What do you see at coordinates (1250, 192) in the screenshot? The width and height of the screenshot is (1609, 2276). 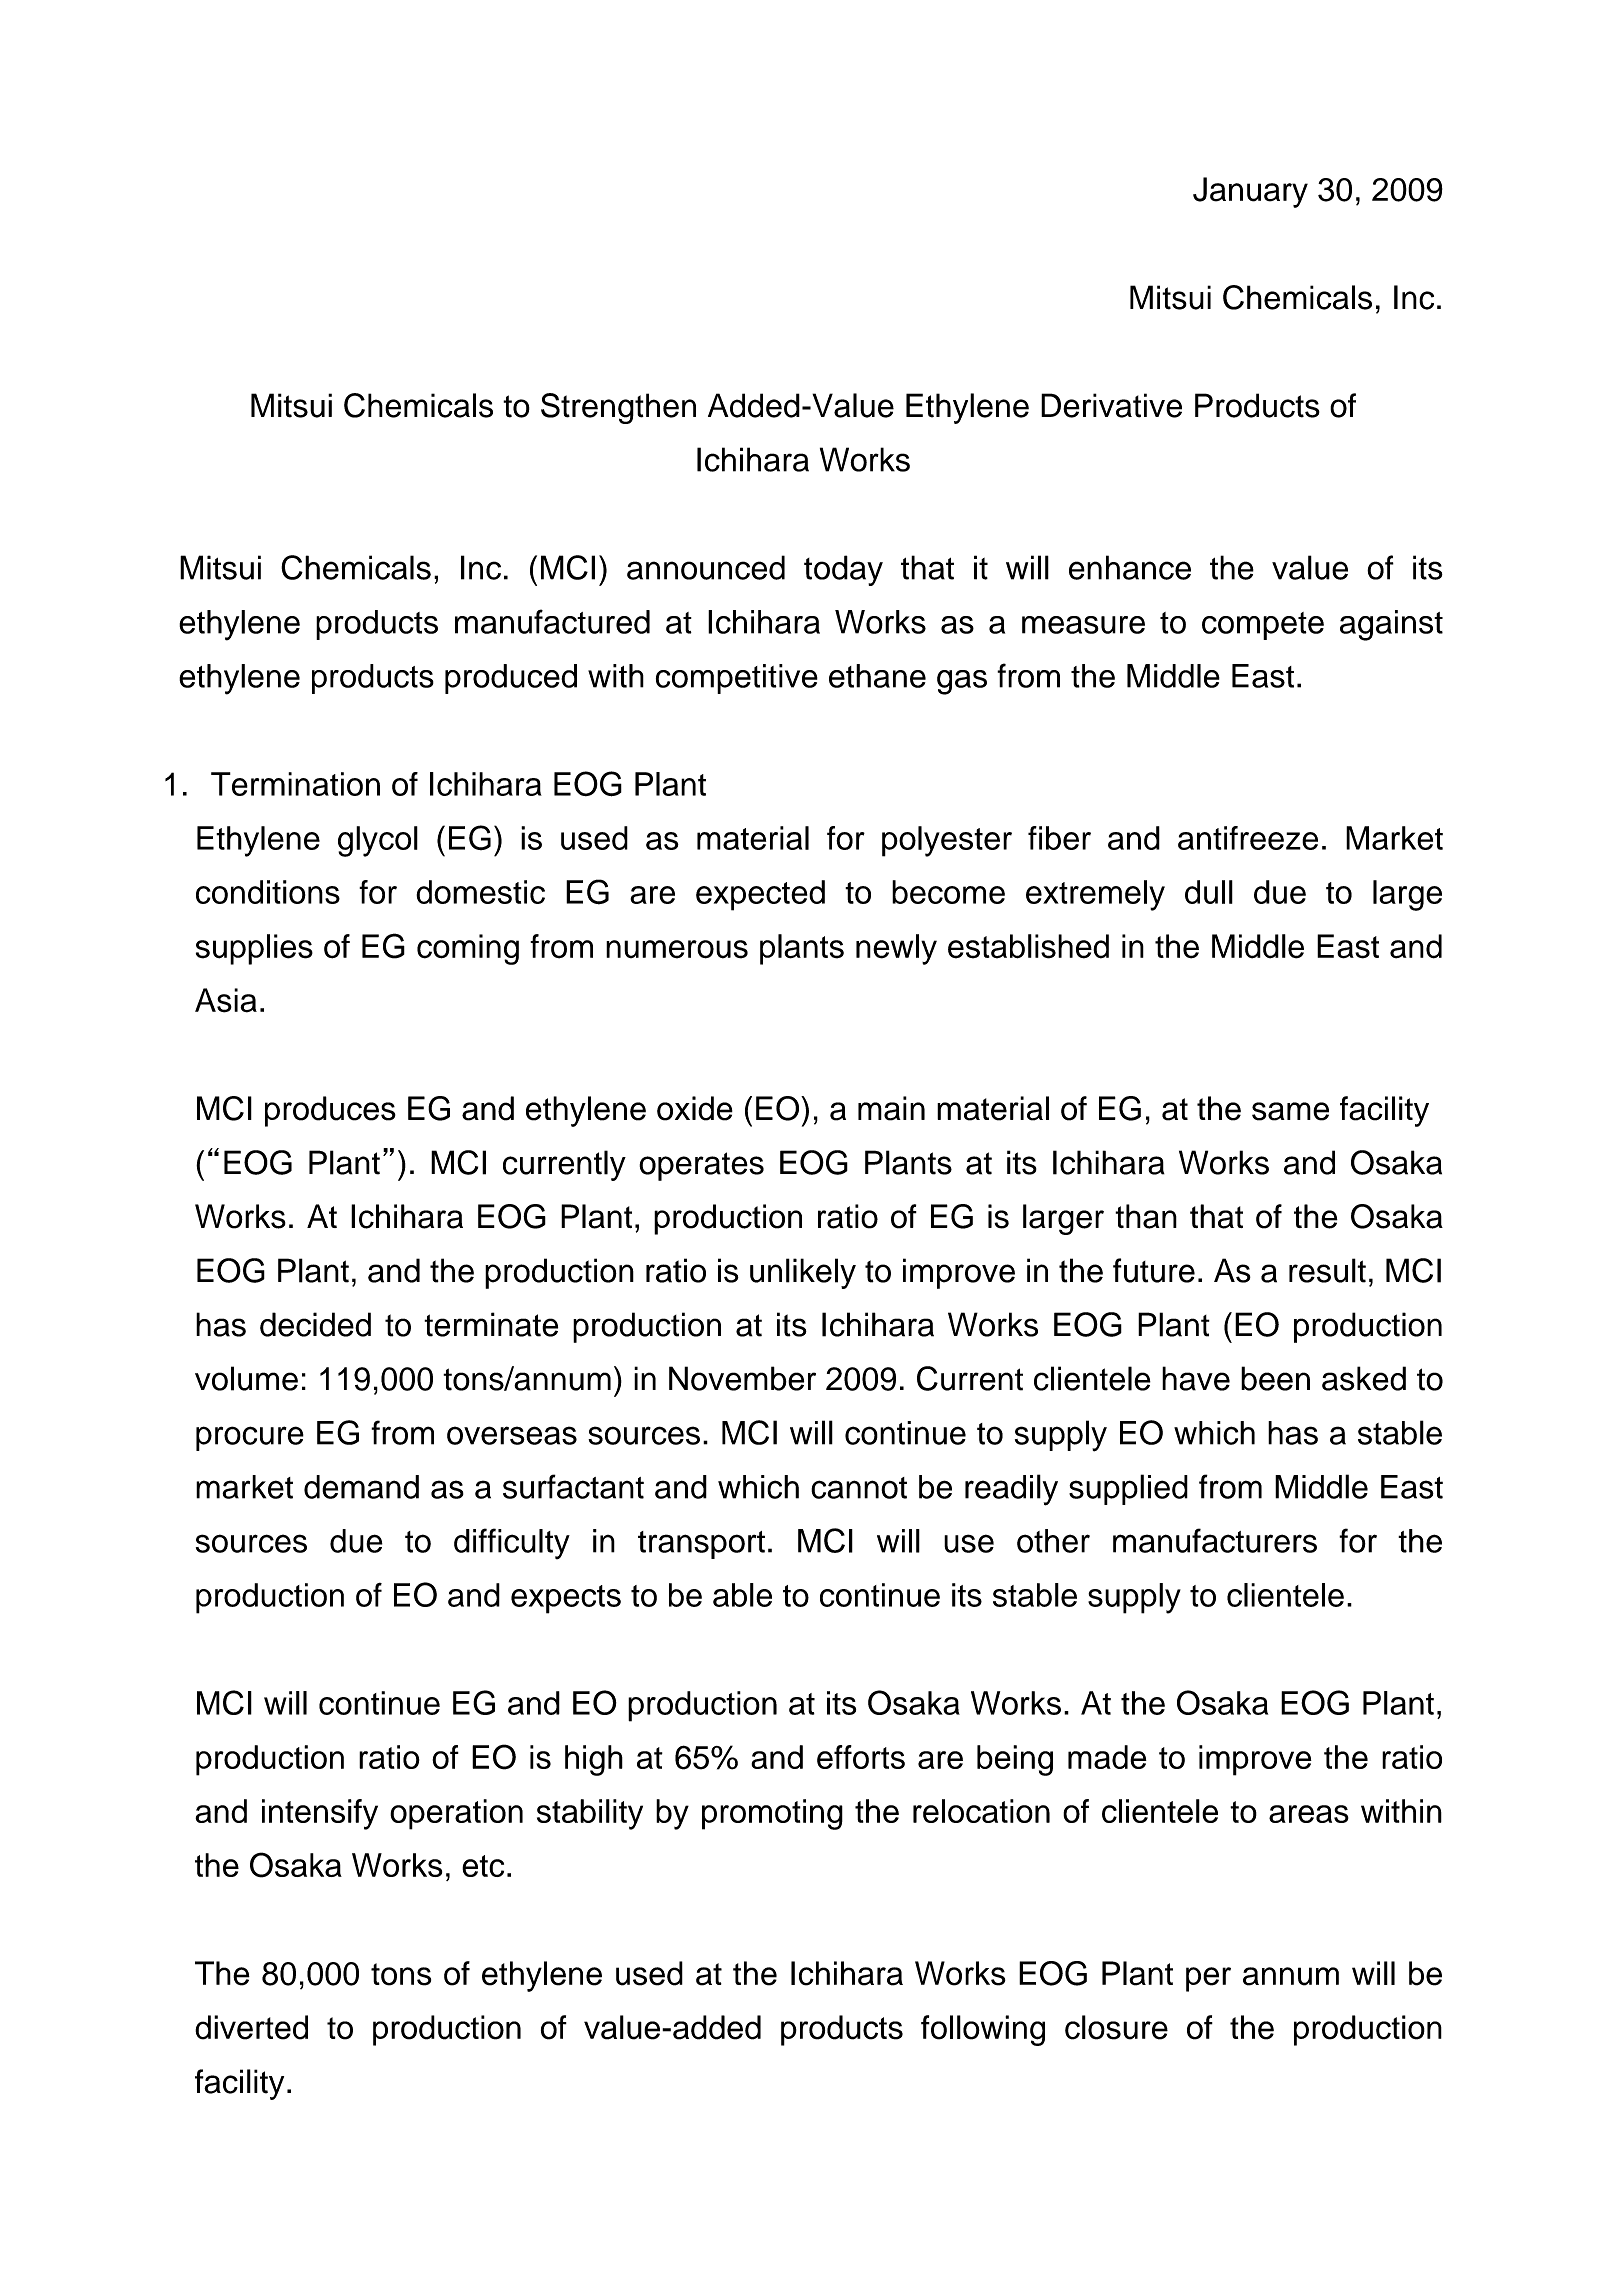 I see `January` at bounding box center [1250, 192].
